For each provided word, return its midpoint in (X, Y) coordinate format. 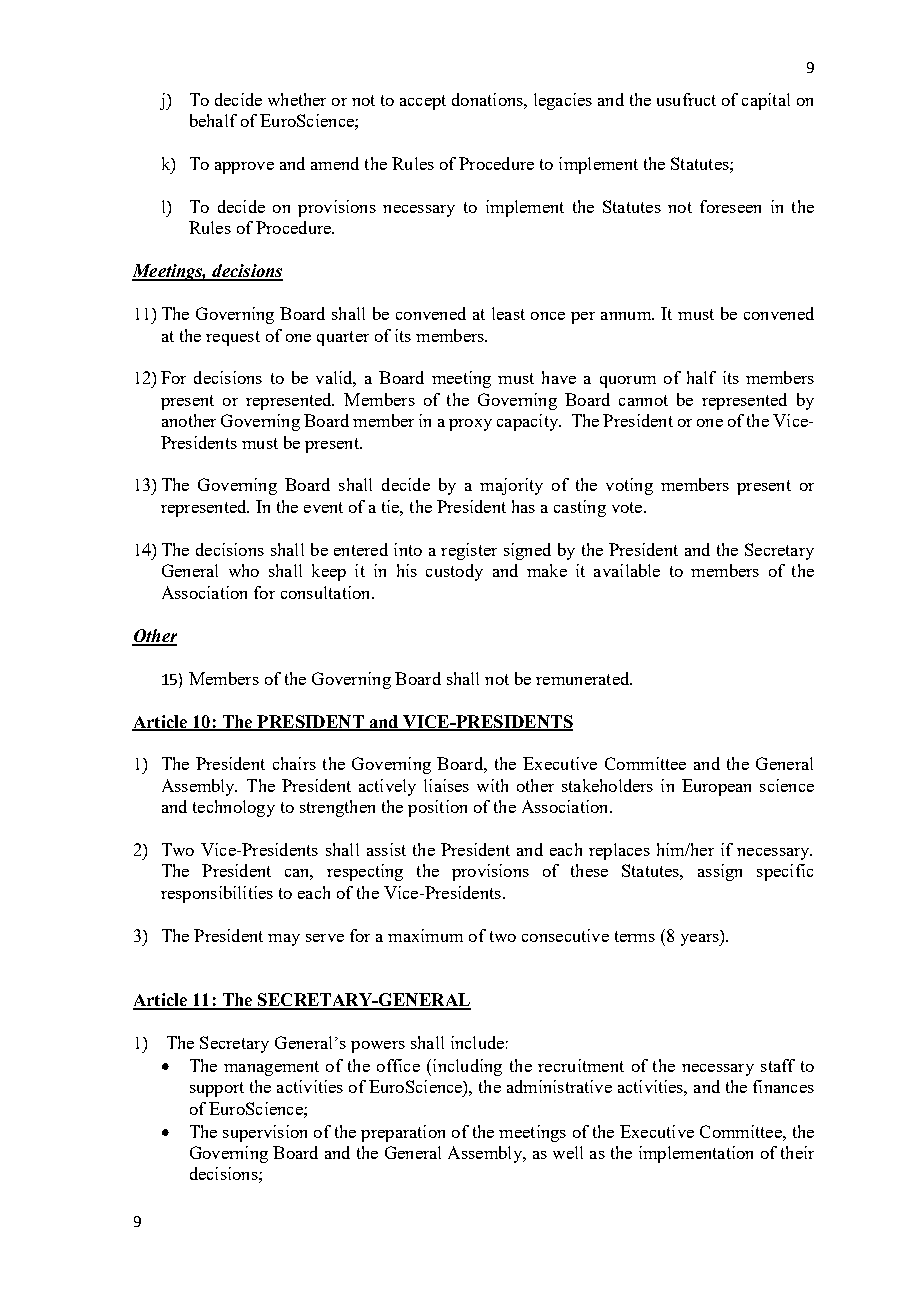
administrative (559, 1086)
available (627, 570)
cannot (643, 400)
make (547, 570)
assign (720, 872)
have (559, 377)
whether (297, 99)
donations (488, 99)
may (284, 940)
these (589, 870)
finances (783, 1086)
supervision (265, 1133)
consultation (327, 592)
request (233, 338)
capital (766, 101)
